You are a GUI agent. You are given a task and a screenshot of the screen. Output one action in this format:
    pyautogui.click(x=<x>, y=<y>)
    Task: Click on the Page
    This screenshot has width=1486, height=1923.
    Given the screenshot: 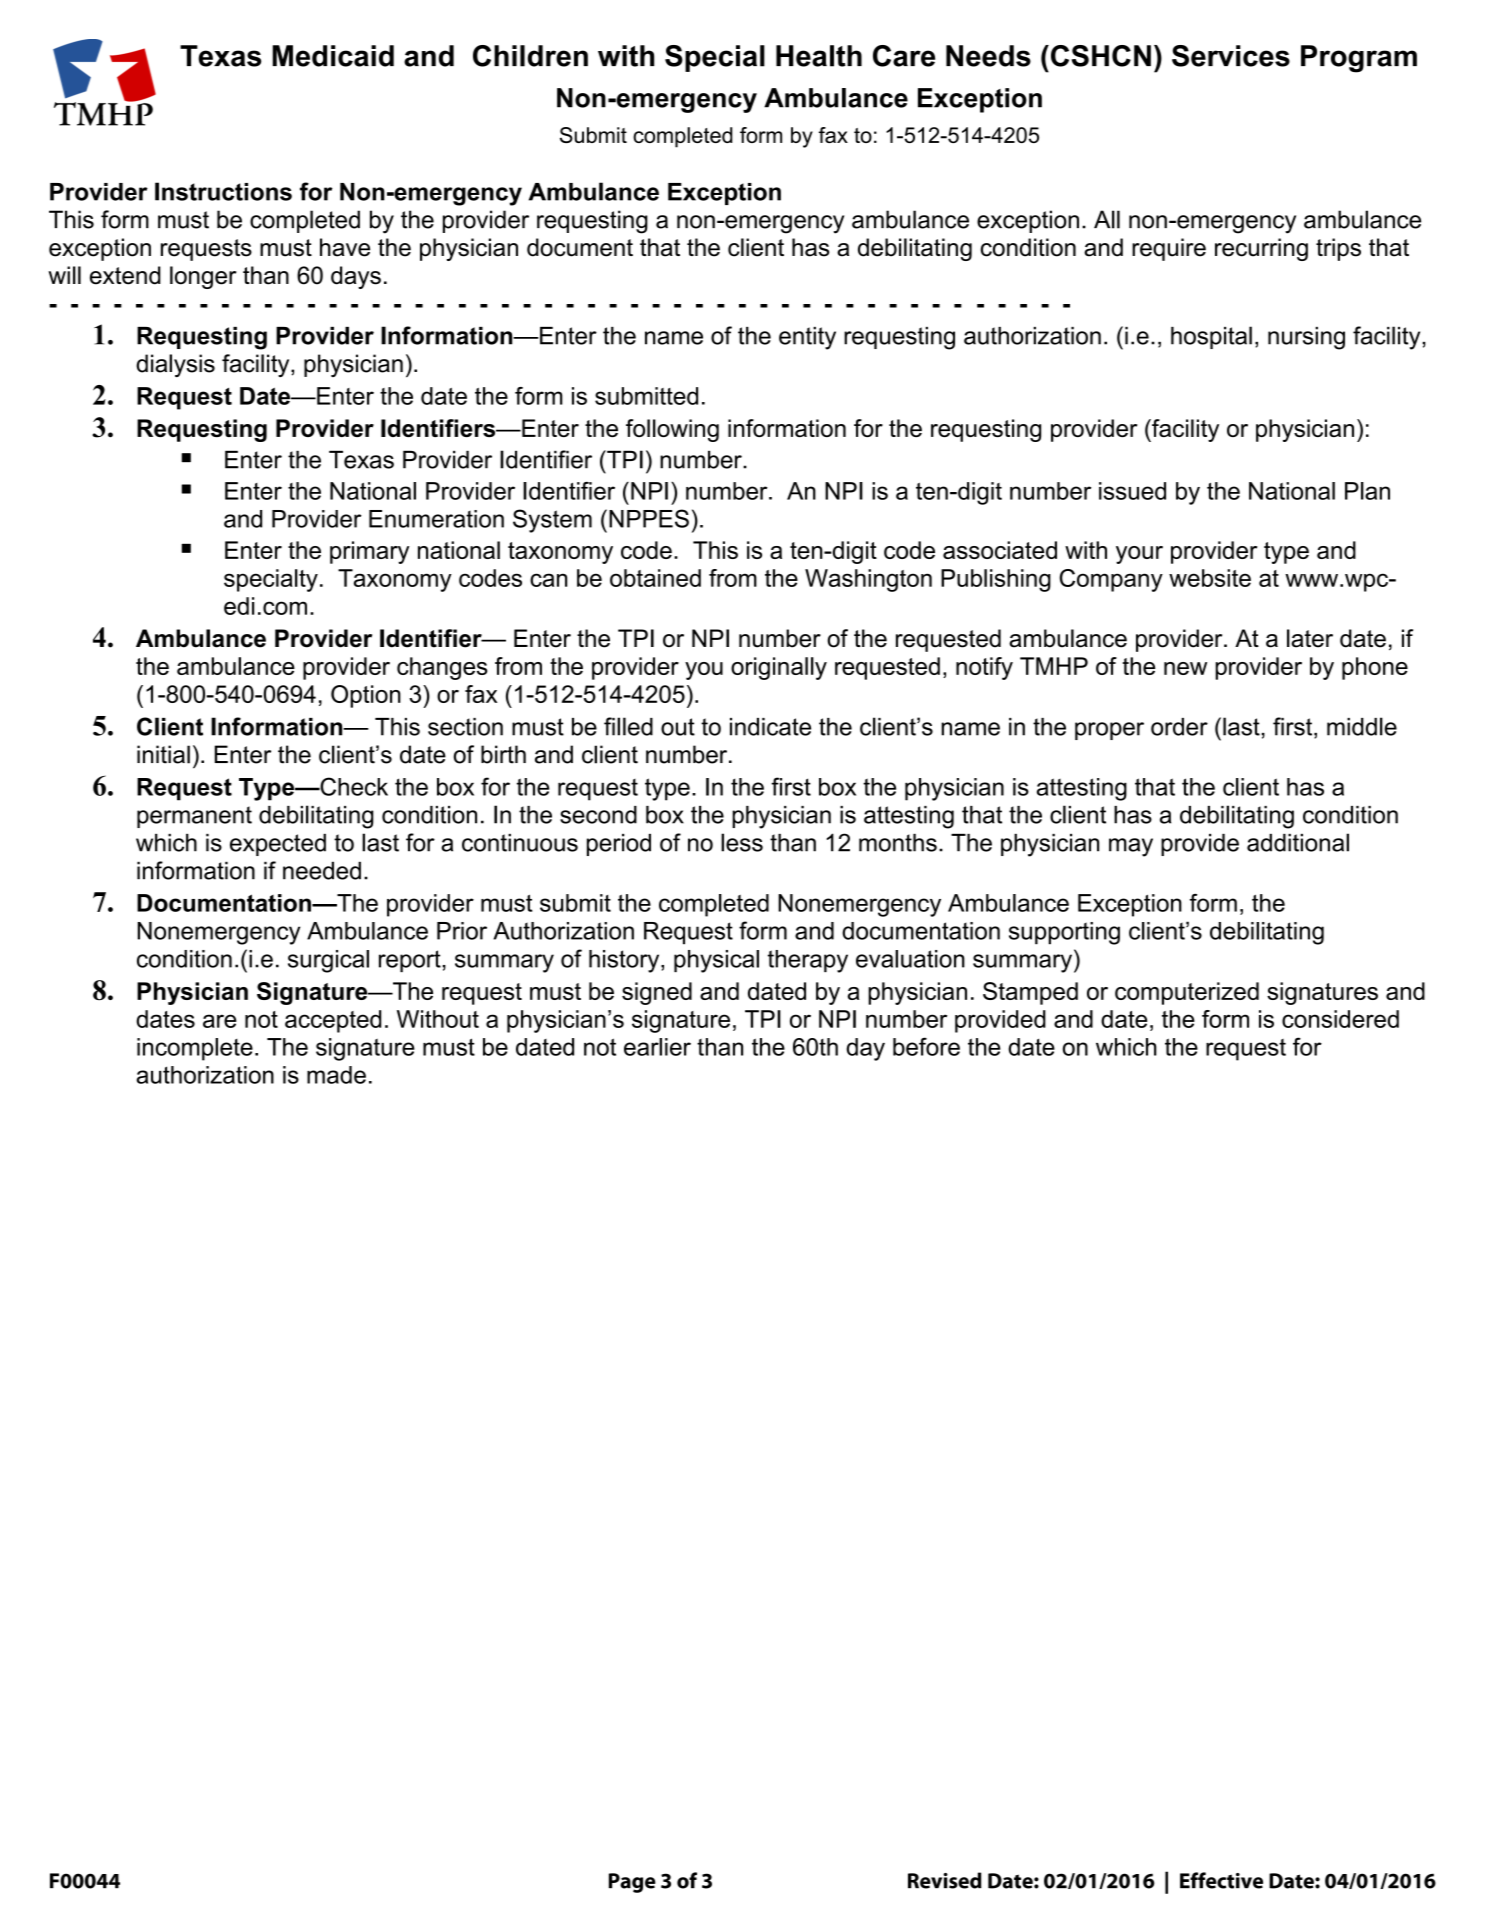 What is the action you would take?
    pyautogui.click(x=632, y=1883)
